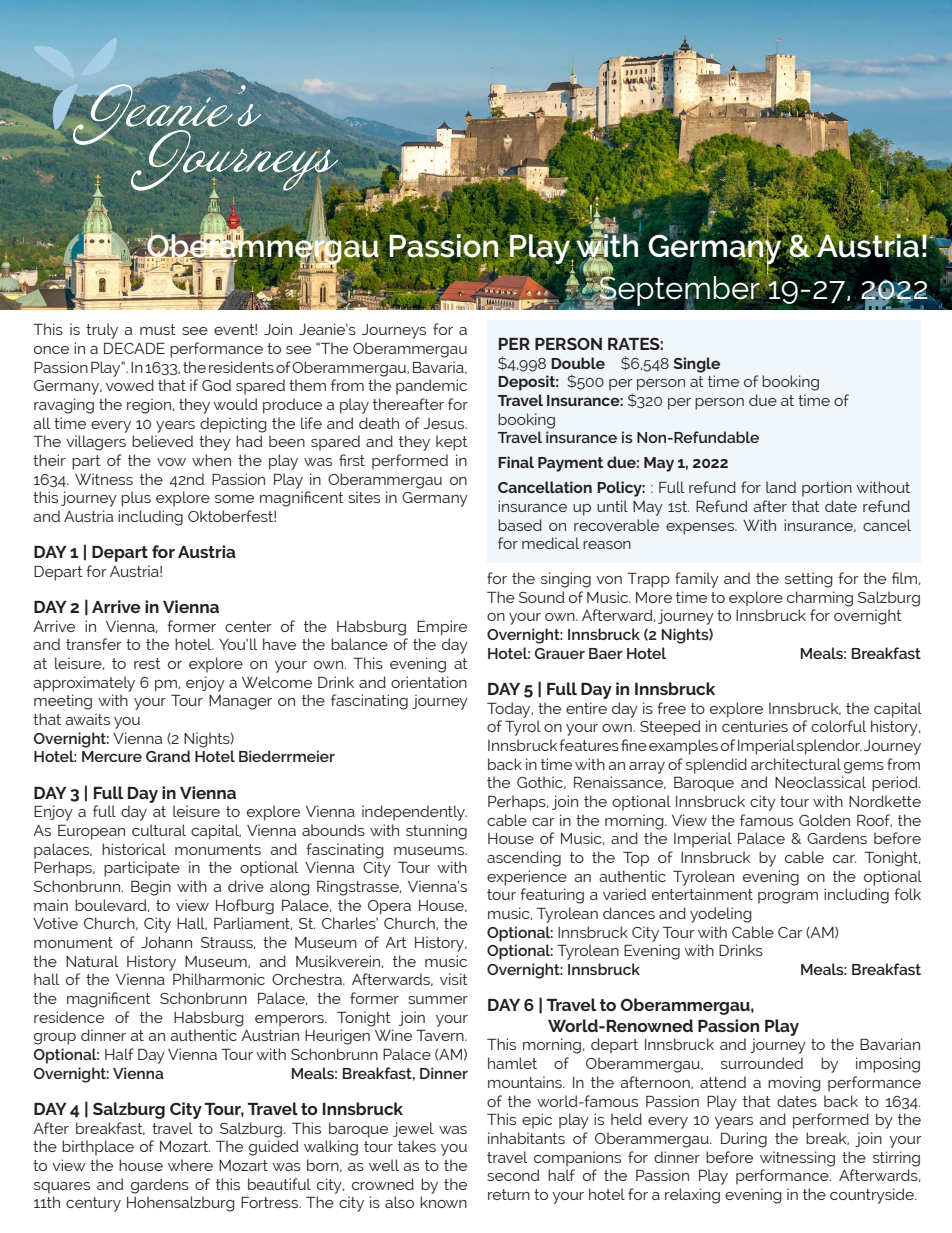  Describe the element at coordinates (442, 628) in the image. I see `Empire` at that location.
